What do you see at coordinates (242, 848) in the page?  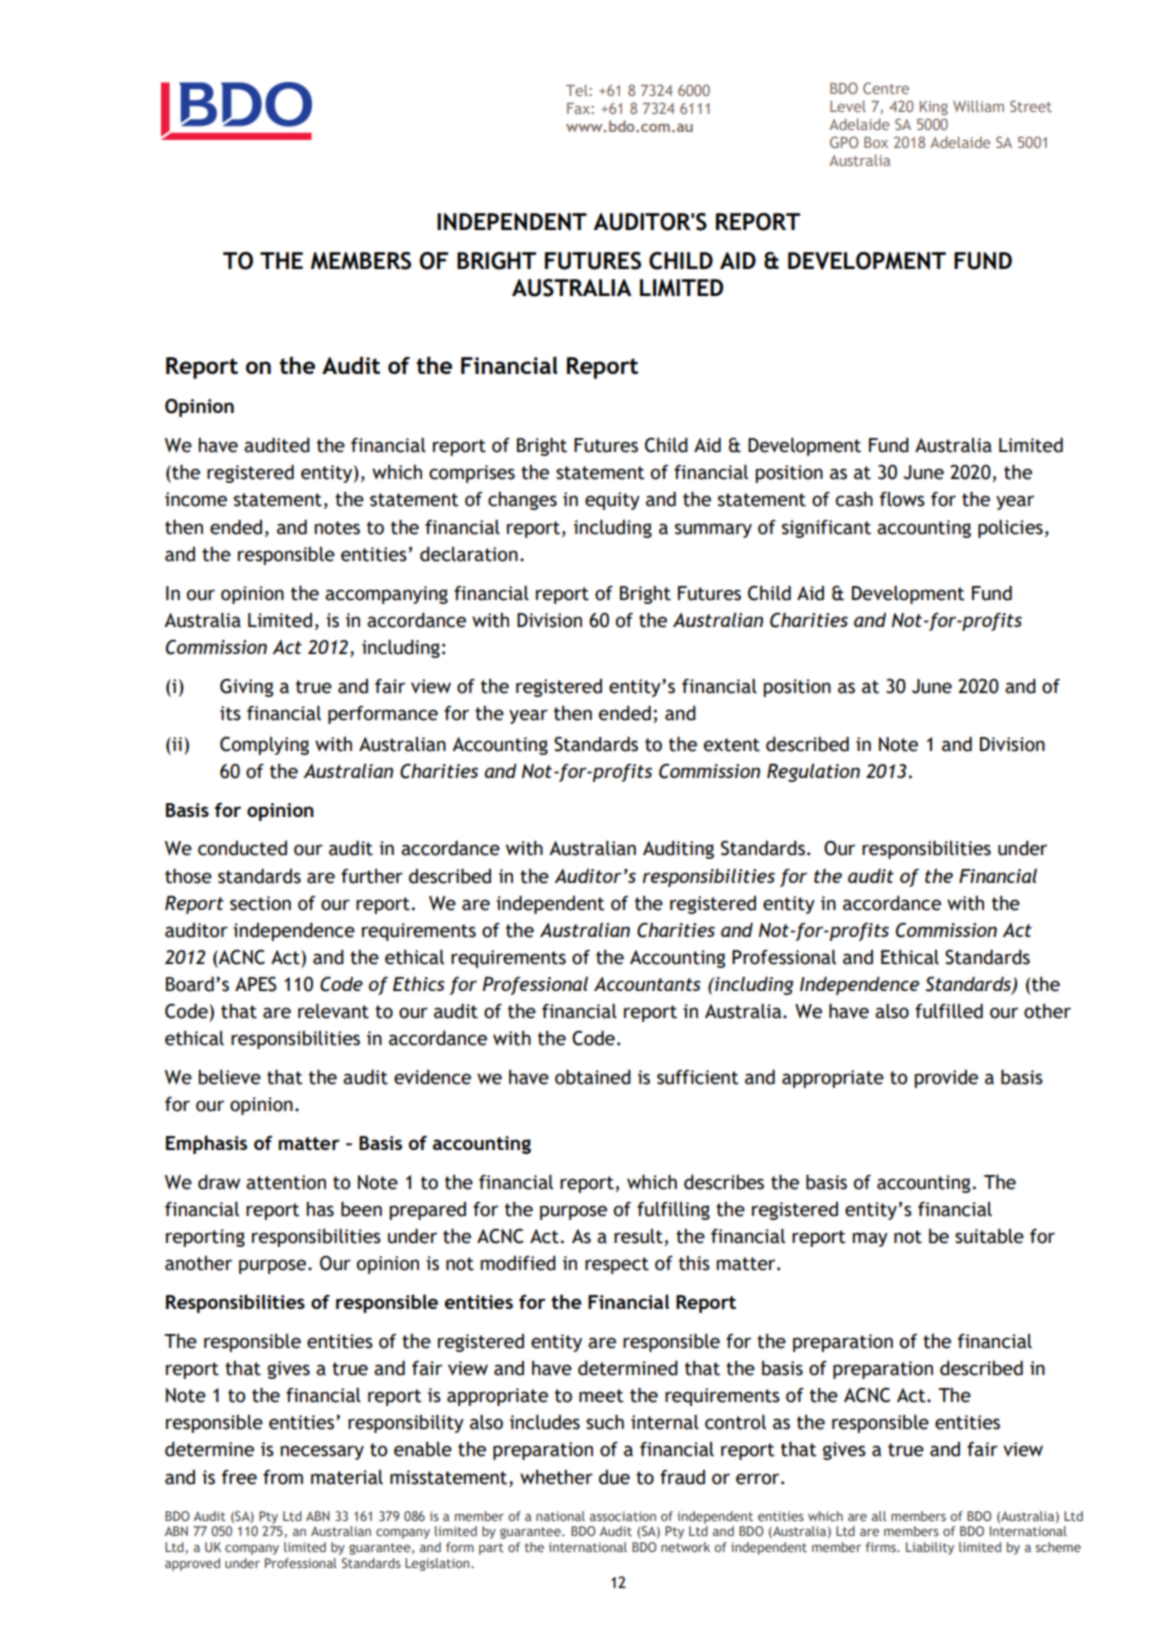 I see `conducted` at bounding box center [242, 848].
